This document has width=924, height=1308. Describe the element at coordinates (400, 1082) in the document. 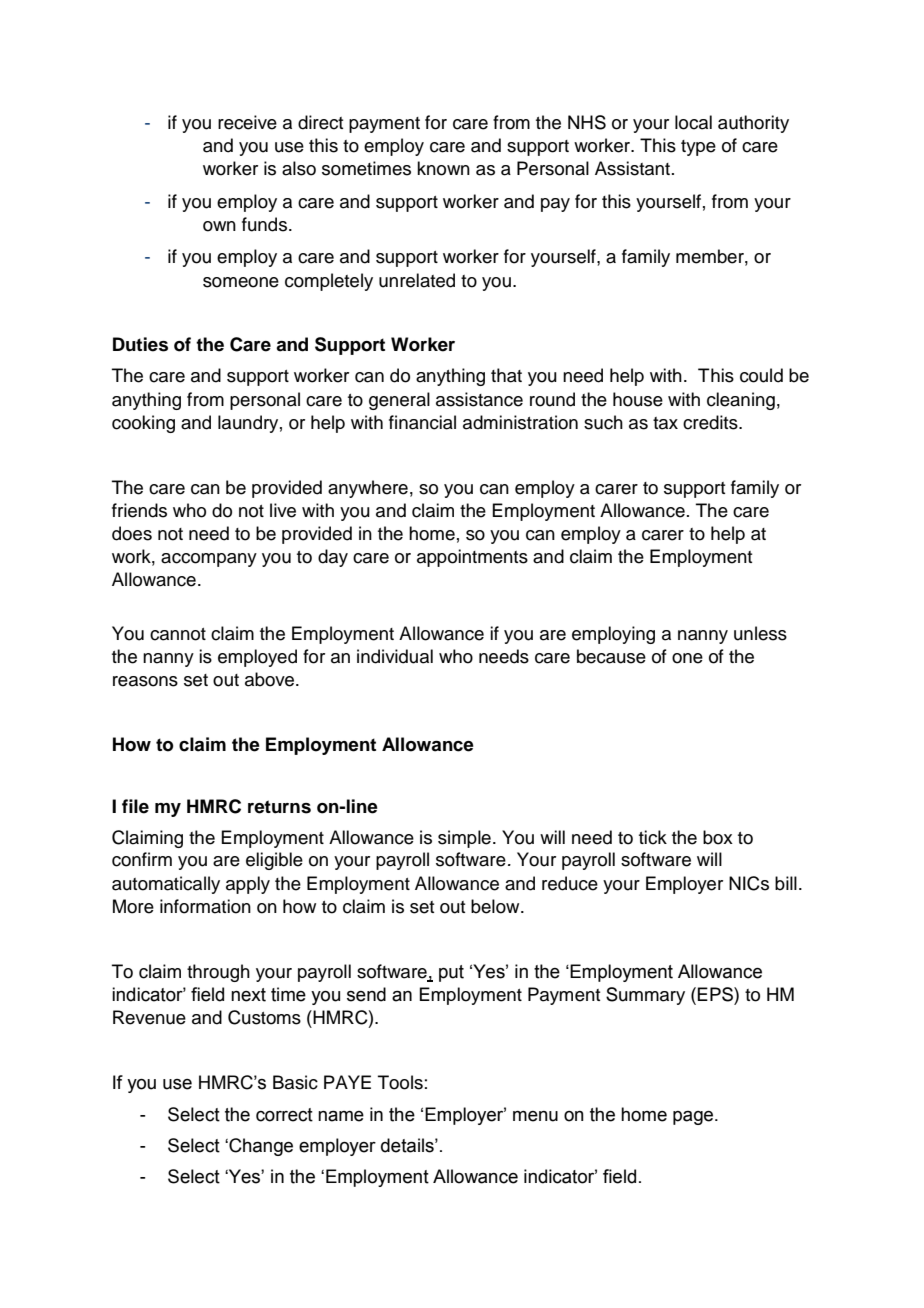

I see `Tools` at that location.
